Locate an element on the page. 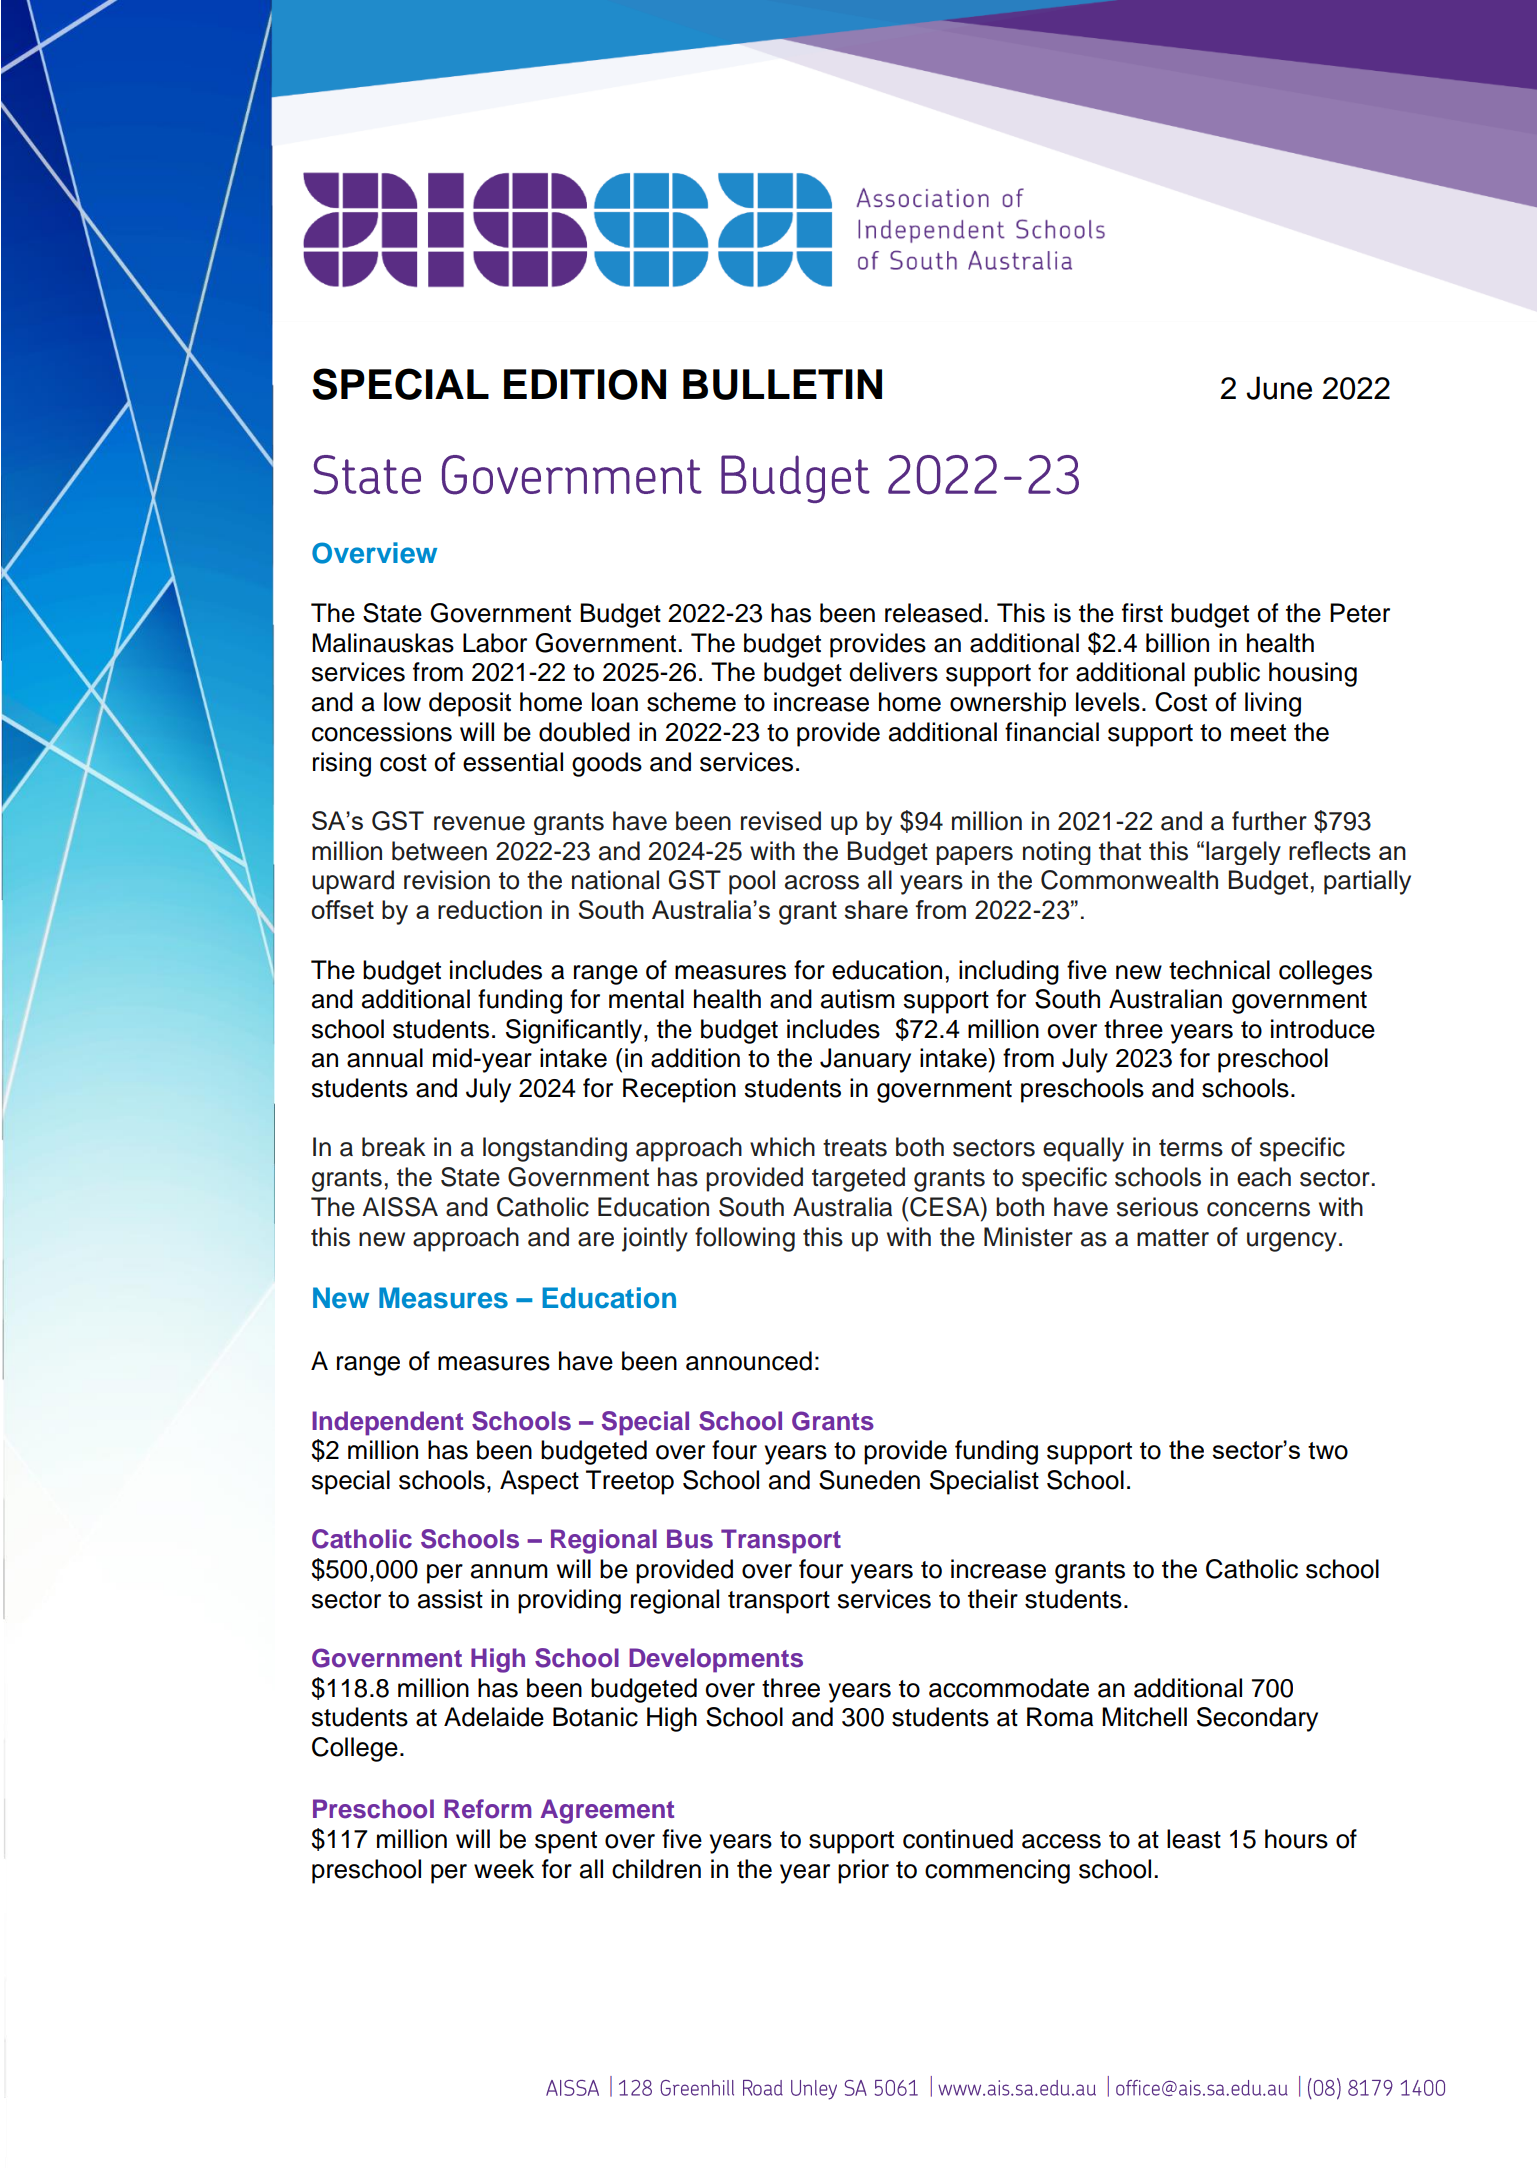 Image resolution: width=1537 pixels, height=2173 pixels. EDITION is located at coordinates (585, 384).
